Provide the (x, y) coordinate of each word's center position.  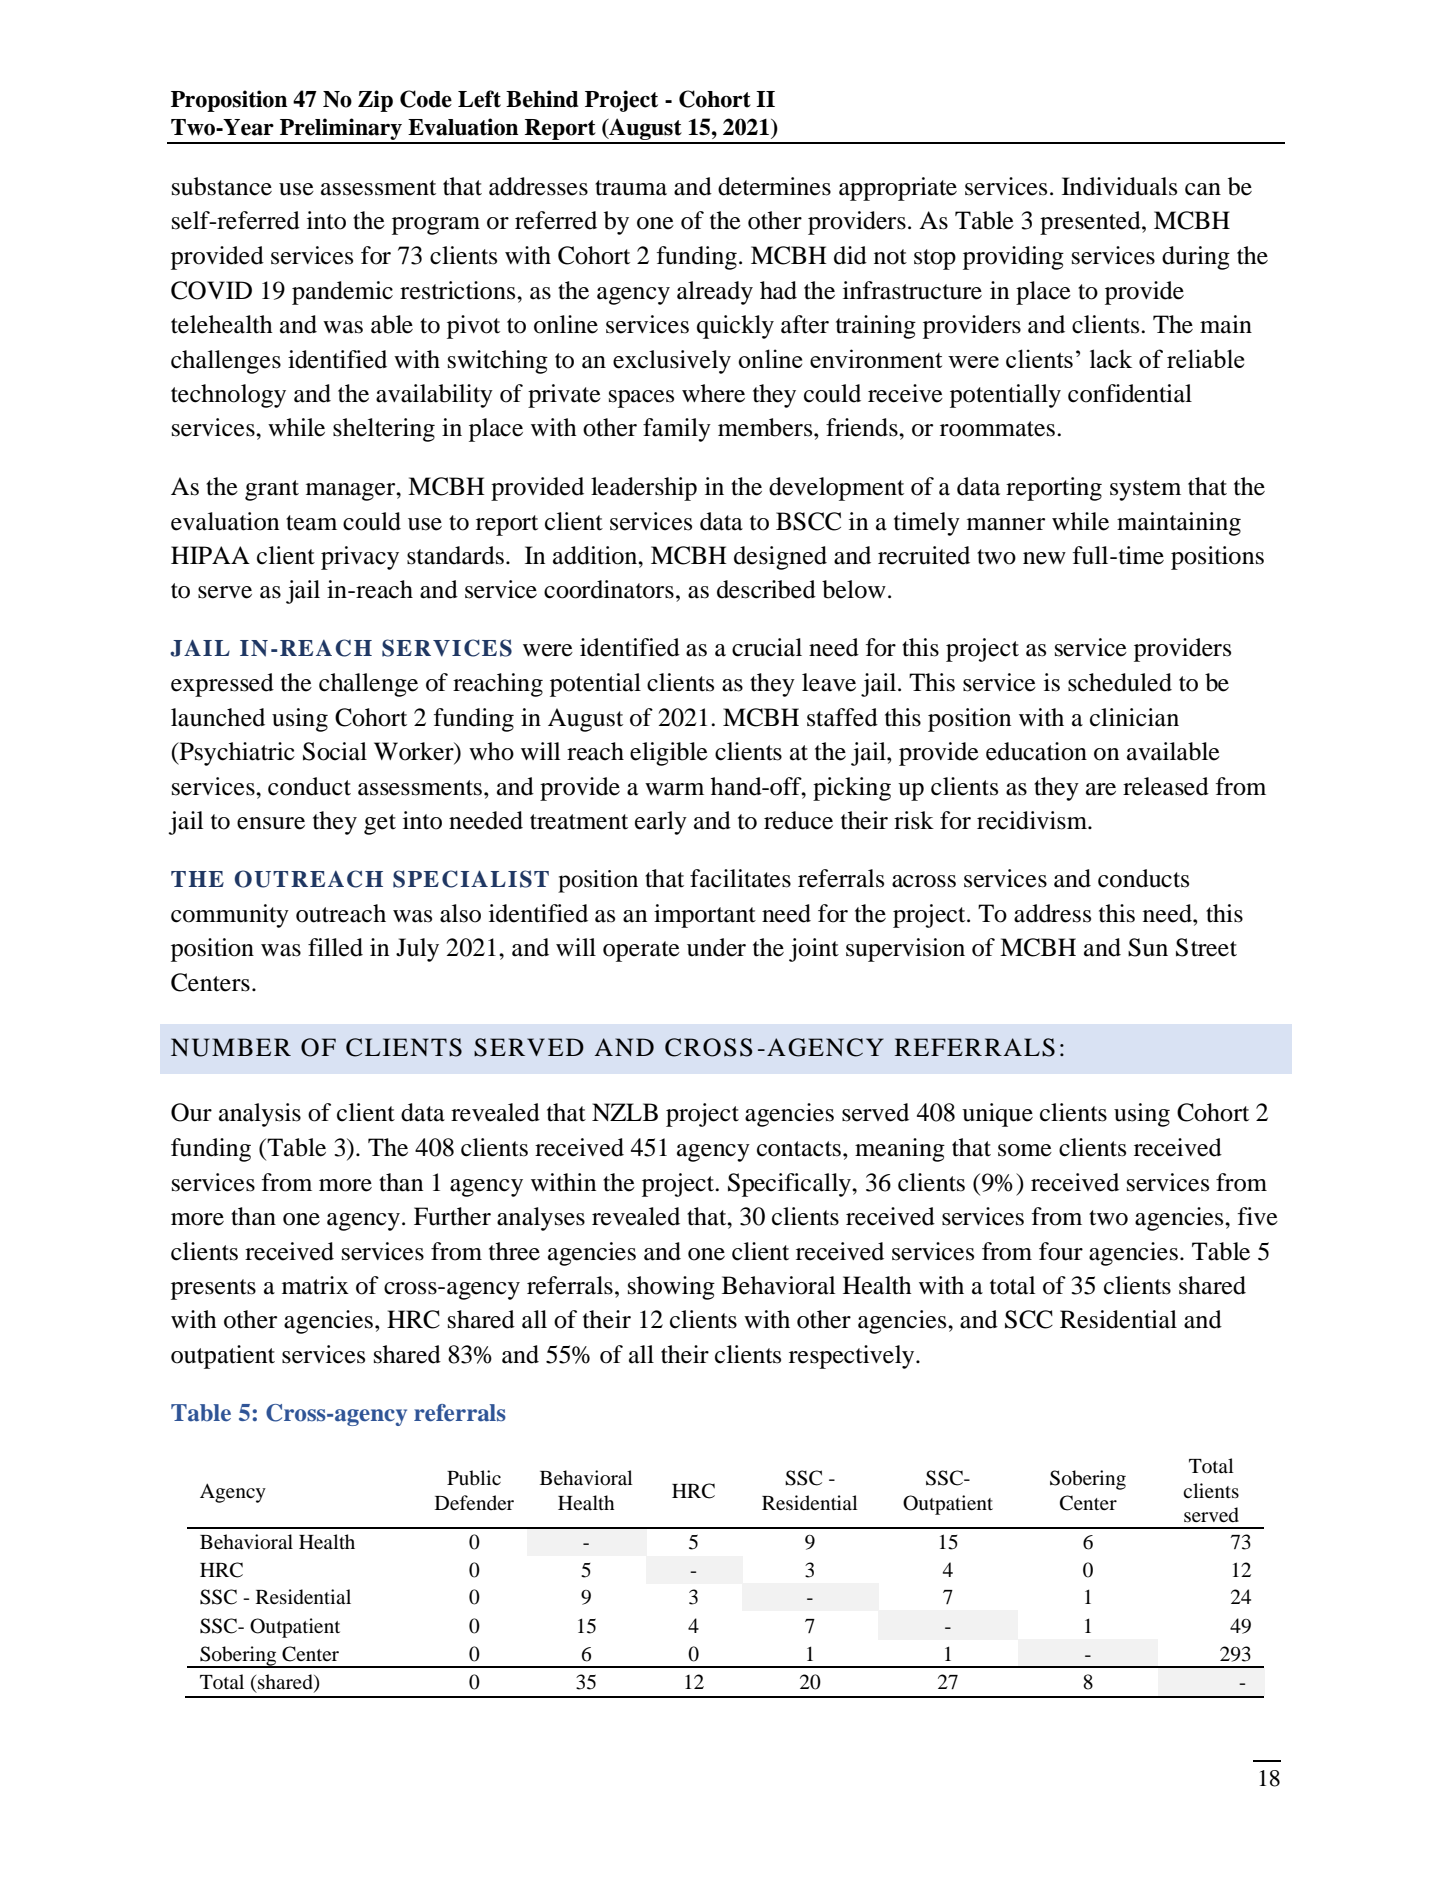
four (1061, 1251)
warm (674, 789)
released (1166, 786)
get (380, 824)
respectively (853, 1357)
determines (774, 186)
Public (474, 1478)
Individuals (1119, 186)
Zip (375, 101)
